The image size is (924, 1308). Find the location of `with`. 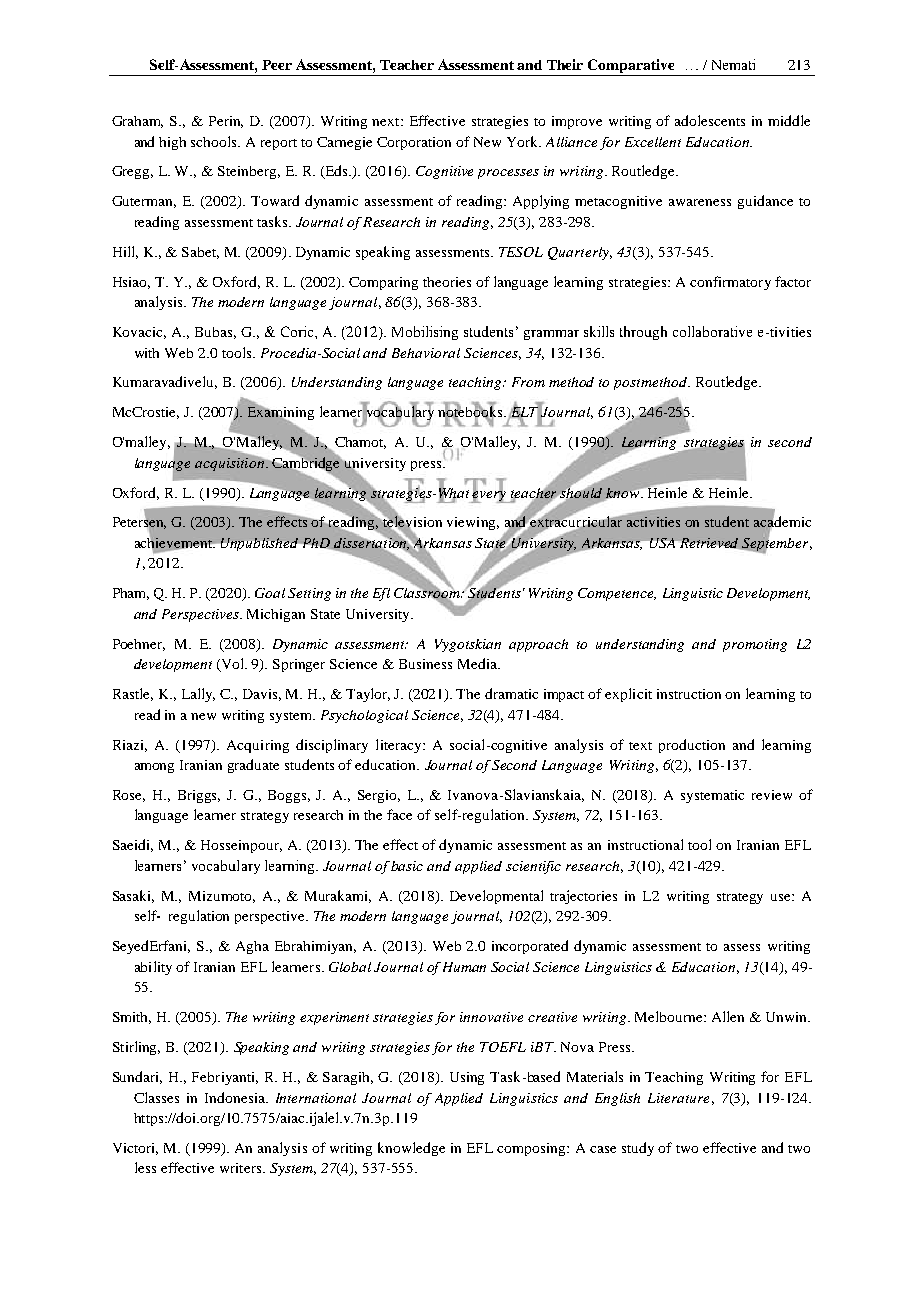

with is located at coordinates (147, 353).
